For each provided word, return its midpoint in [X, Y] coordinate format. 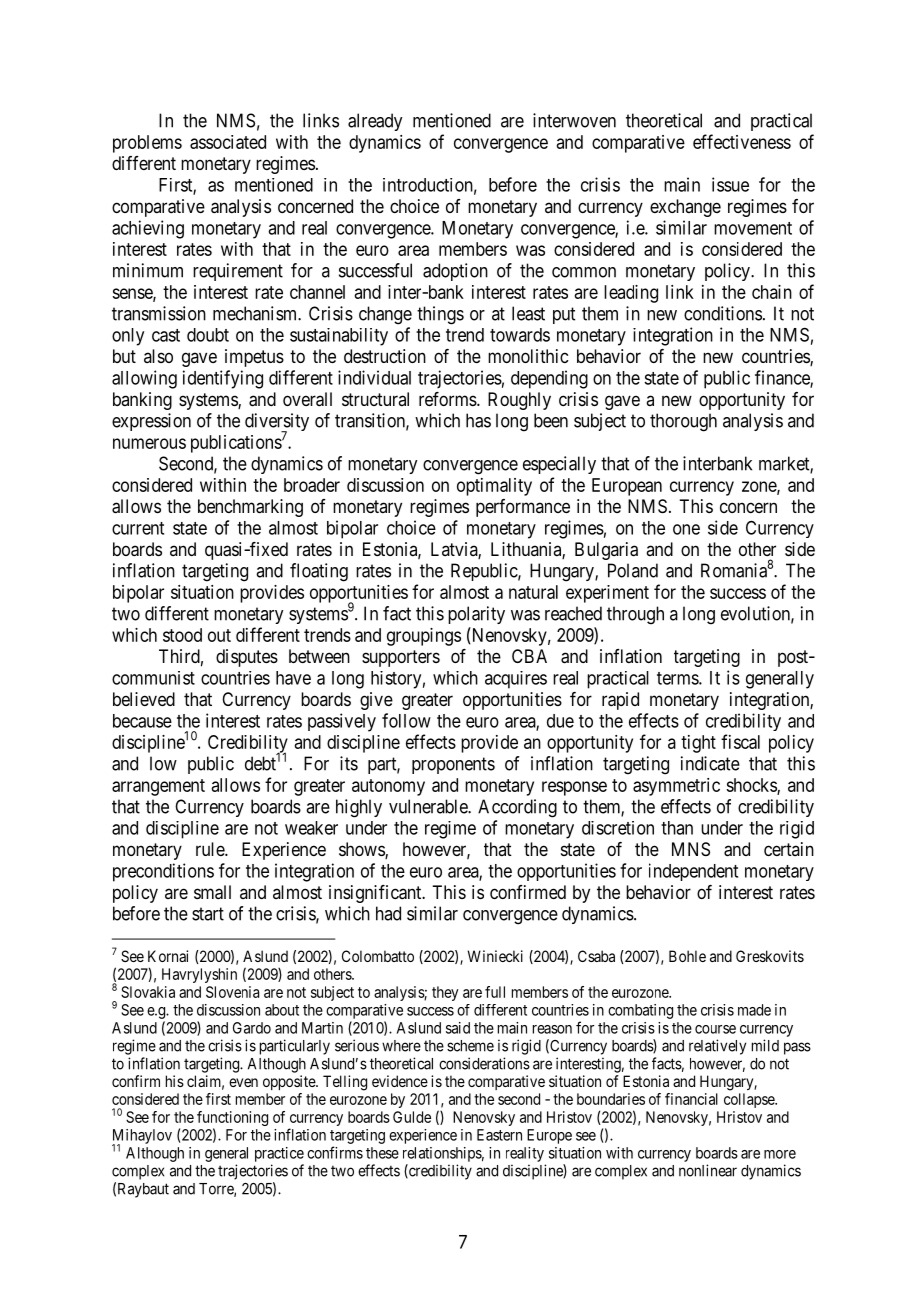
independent [693, 872]
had [388, 913]
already [375, 122]
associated [228, 142]
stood [182, 635]
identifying [223, 379]
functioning [232, 1120]
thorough [683, 422]
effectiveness [742, 141]
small [212, 892]
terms [678, 678]
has [478, 420]
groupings [424, 637]
